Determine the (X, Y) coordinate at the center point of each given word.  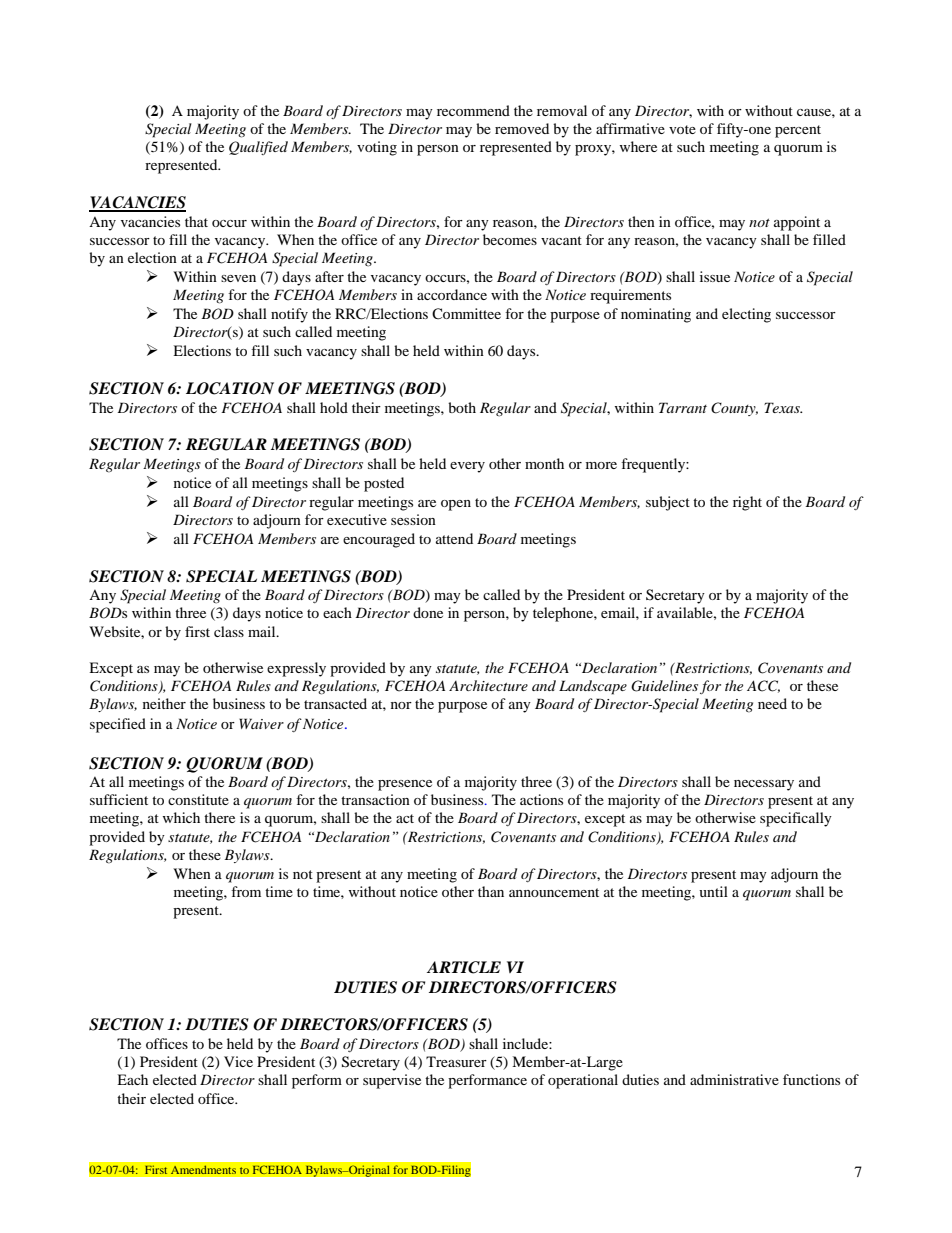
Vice (238, 1061)
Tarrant (683, 407)
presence (405, 785)
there (219, 817)
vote (682, 129)
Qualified (258, 148)
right (747, 503)
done (428, 612)
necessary (764, 785)
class (229, 631)
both (462, 407)
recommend (473, 110)
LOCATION (230, 388)
